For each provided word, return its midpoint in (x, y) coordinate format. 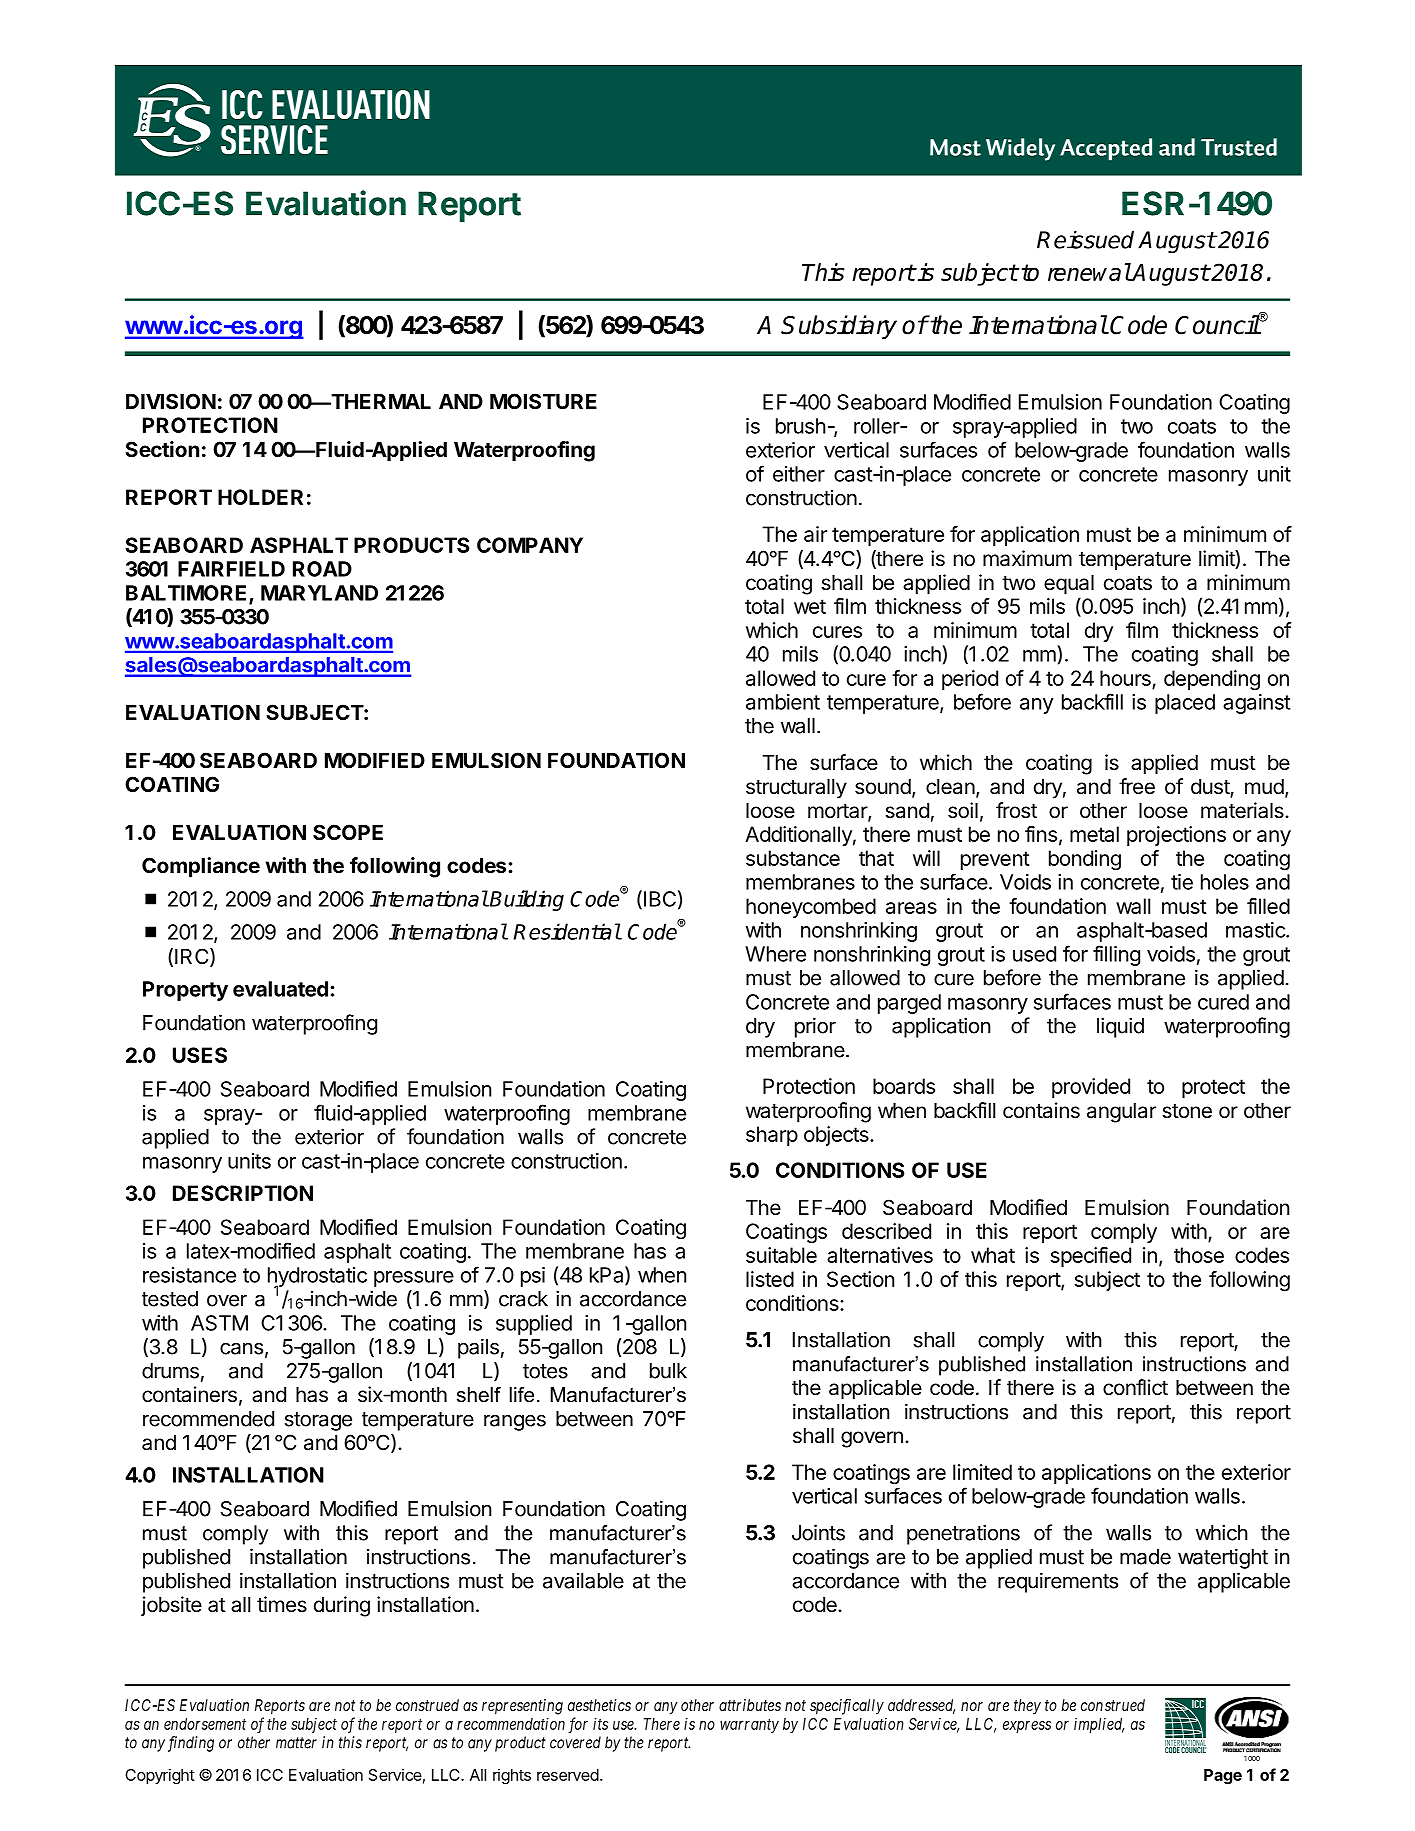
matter (296, 1743)
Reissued (1085, 239)
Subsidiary (839, 327)
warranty (749, 1726)
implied (1099, 1725)
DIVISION (171, 401)
